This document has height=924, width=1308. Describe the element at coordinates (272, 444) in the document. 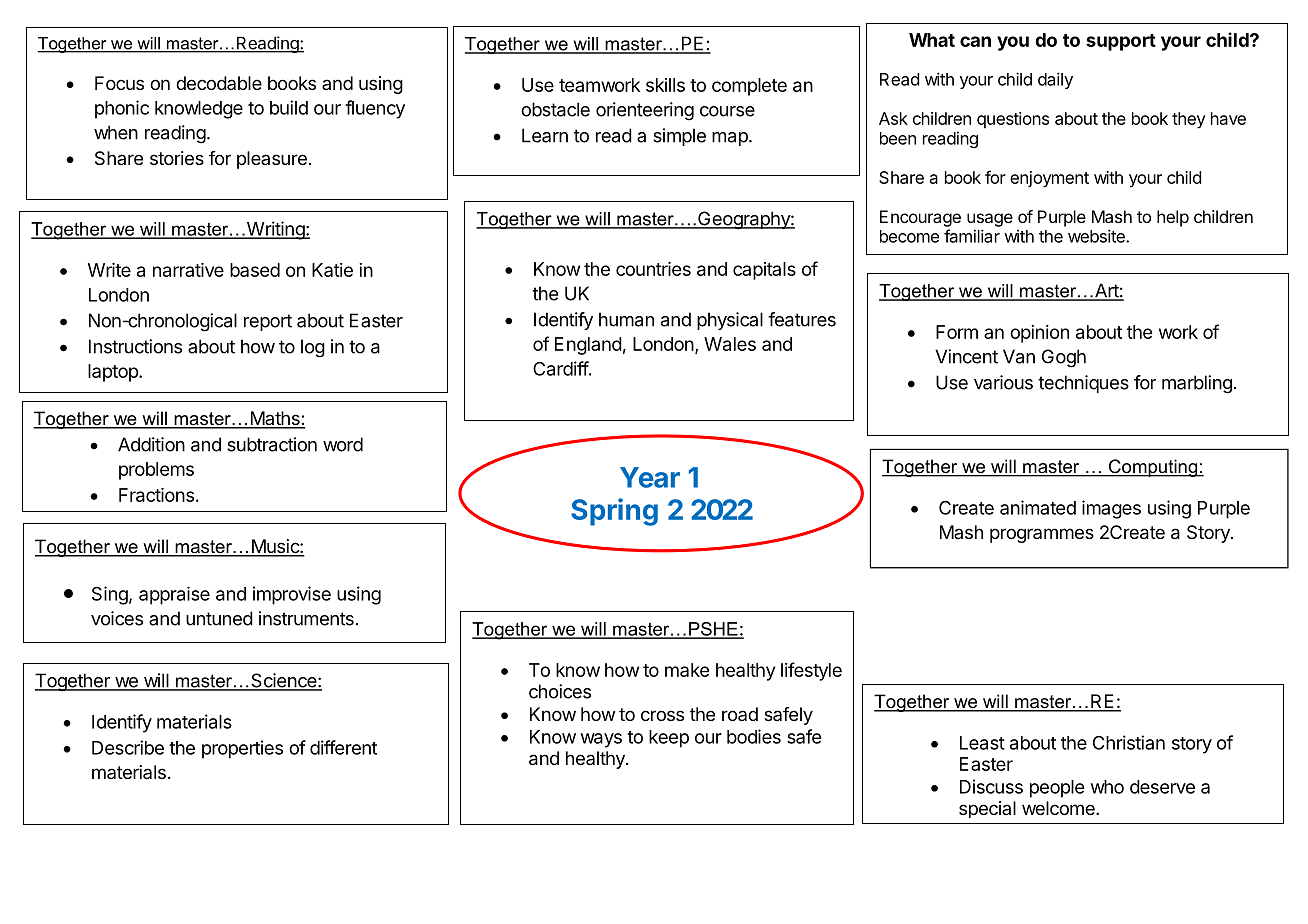

I see `subtraction` at that location.
